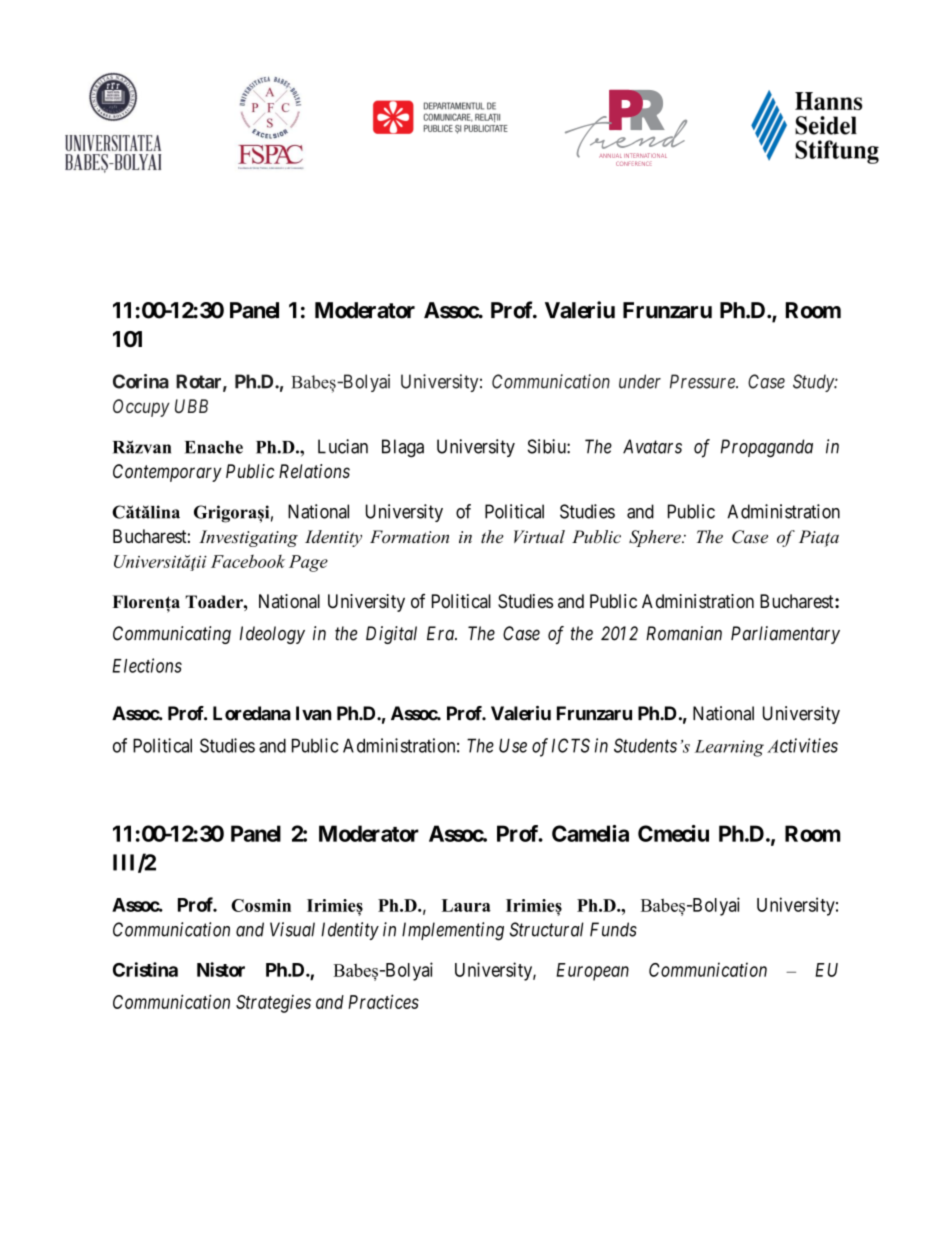 Image resolution: width=952 pixels, height=1233 pixels. I want to click on Ivan, so click(314, 713).
